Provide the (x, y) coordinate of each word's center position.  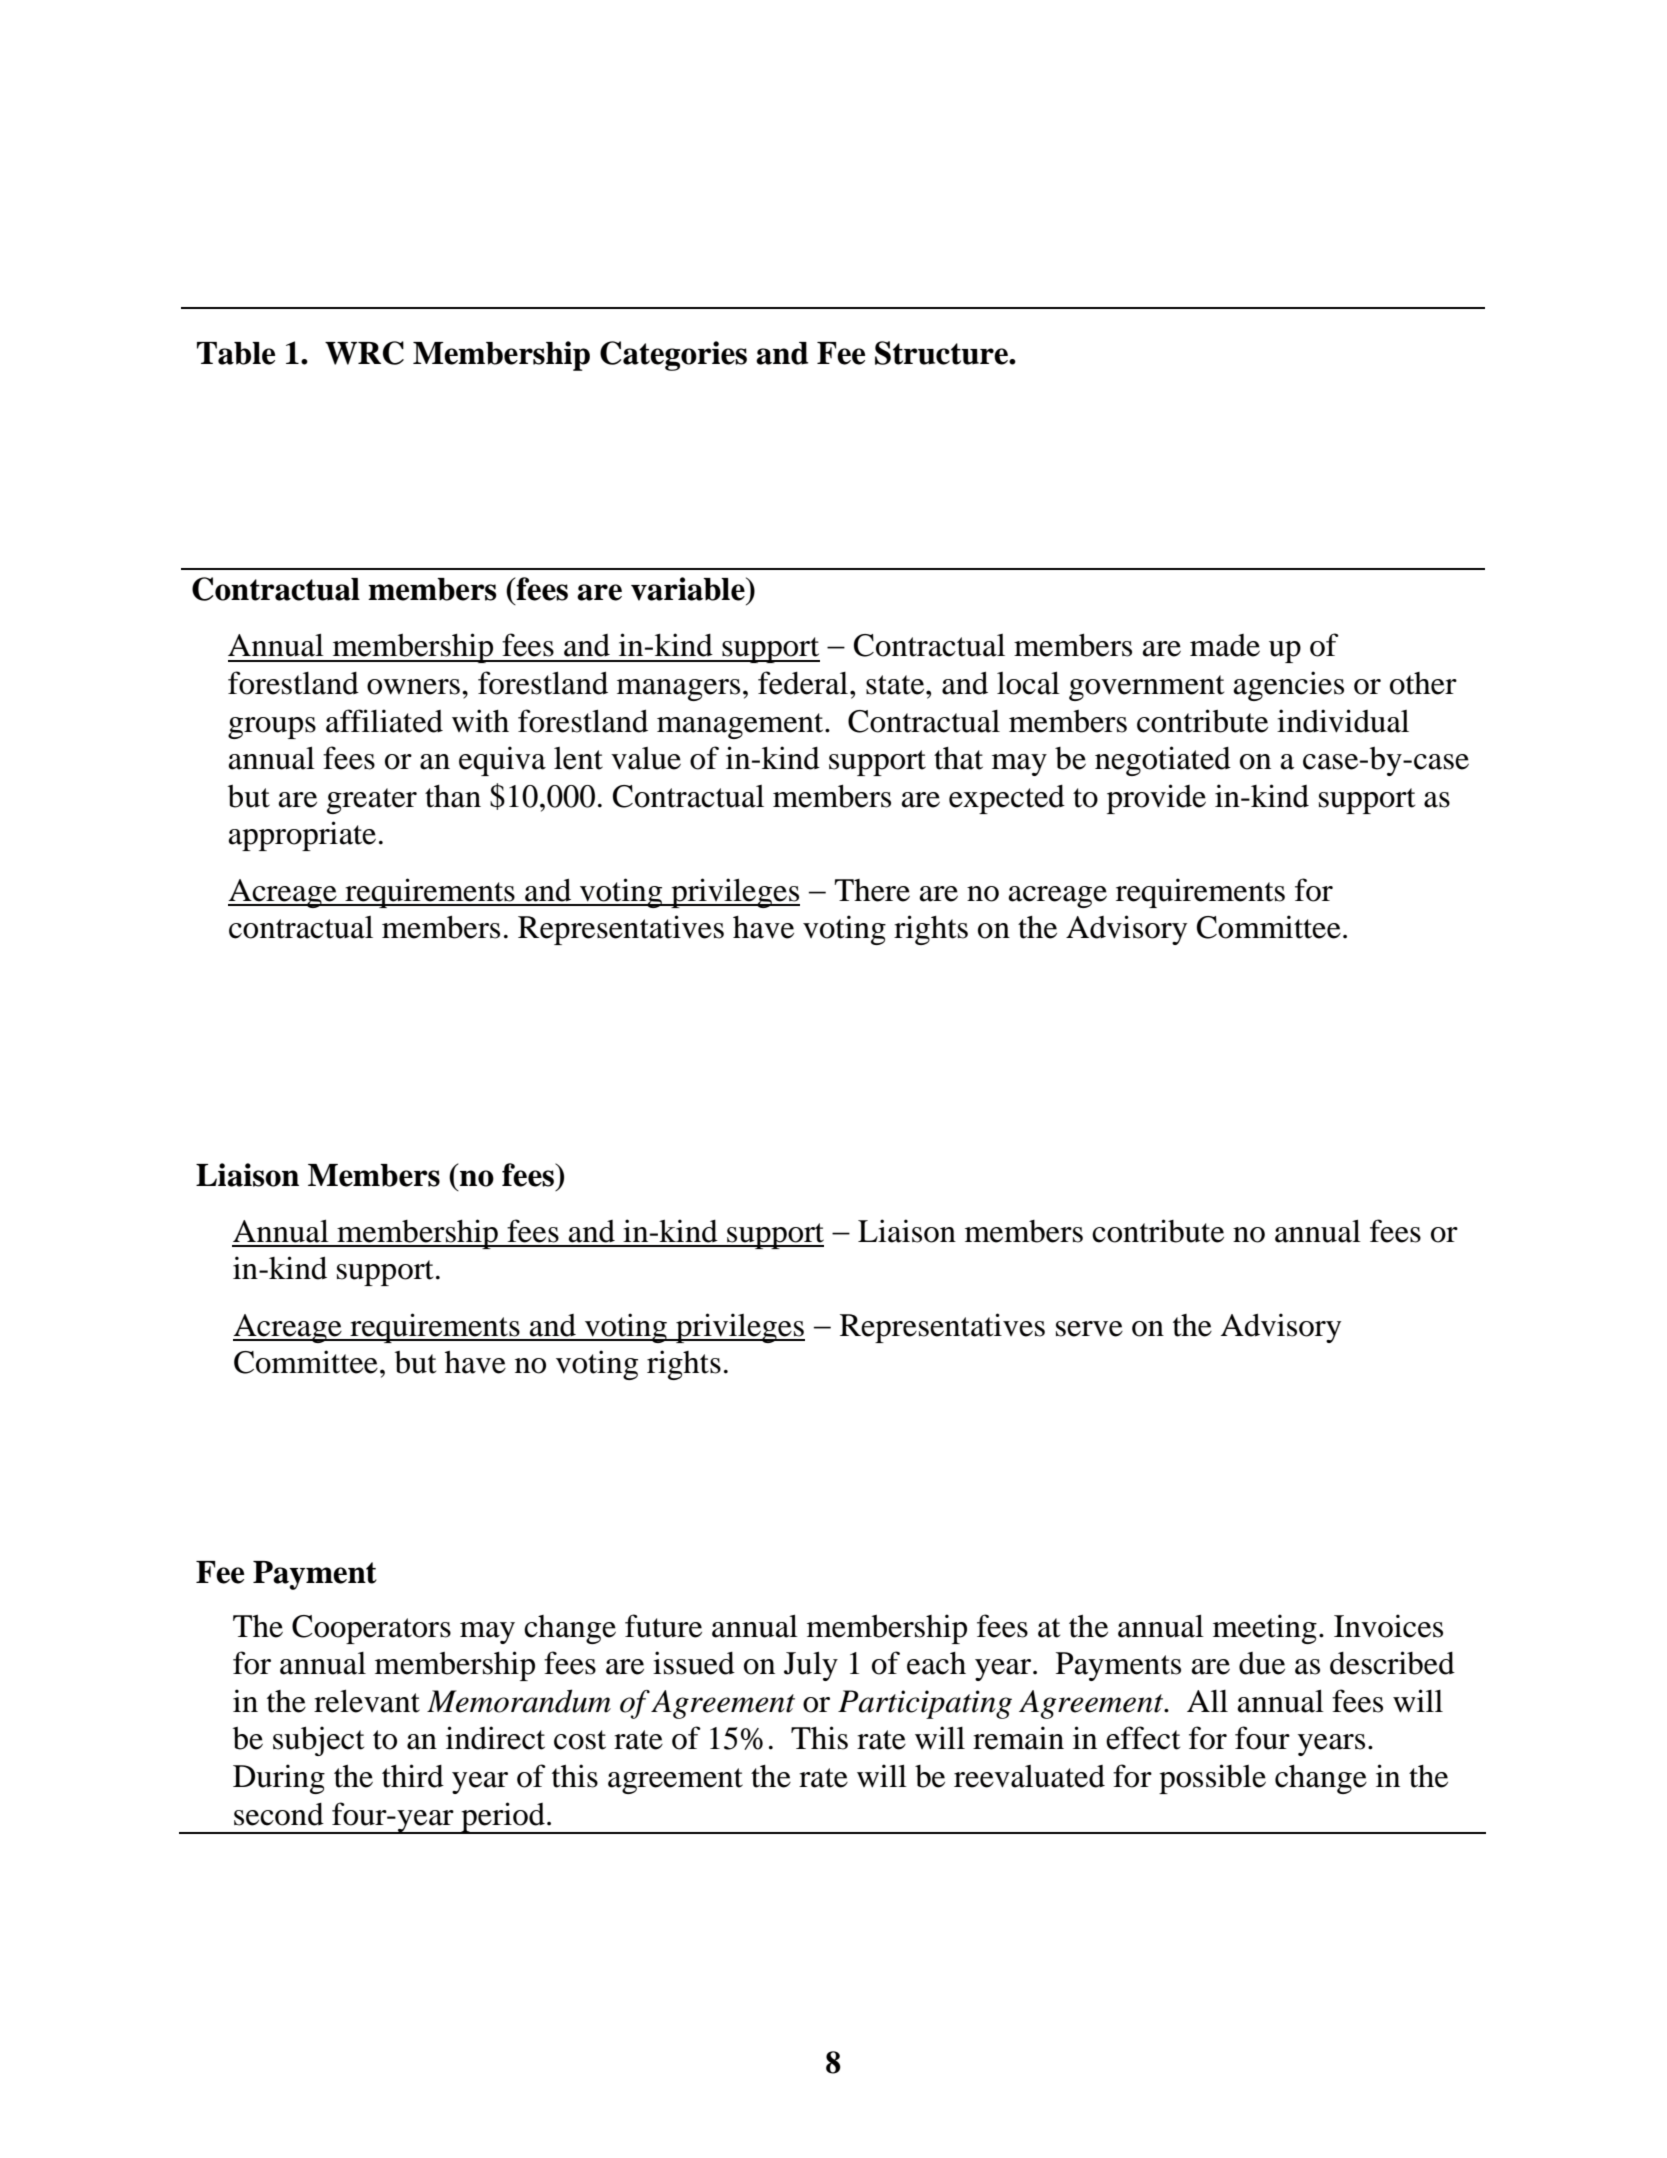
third (413, 1776)
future (663, 1626)
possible (1212, 1779)
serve (1089, 1329)
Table (236, 353)
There (872, 890)
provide (1156, 799)
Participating (925, 1704)
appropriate (302, 836)
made (1225, 645)
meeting (1265, 1629)
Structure (942, 353)
